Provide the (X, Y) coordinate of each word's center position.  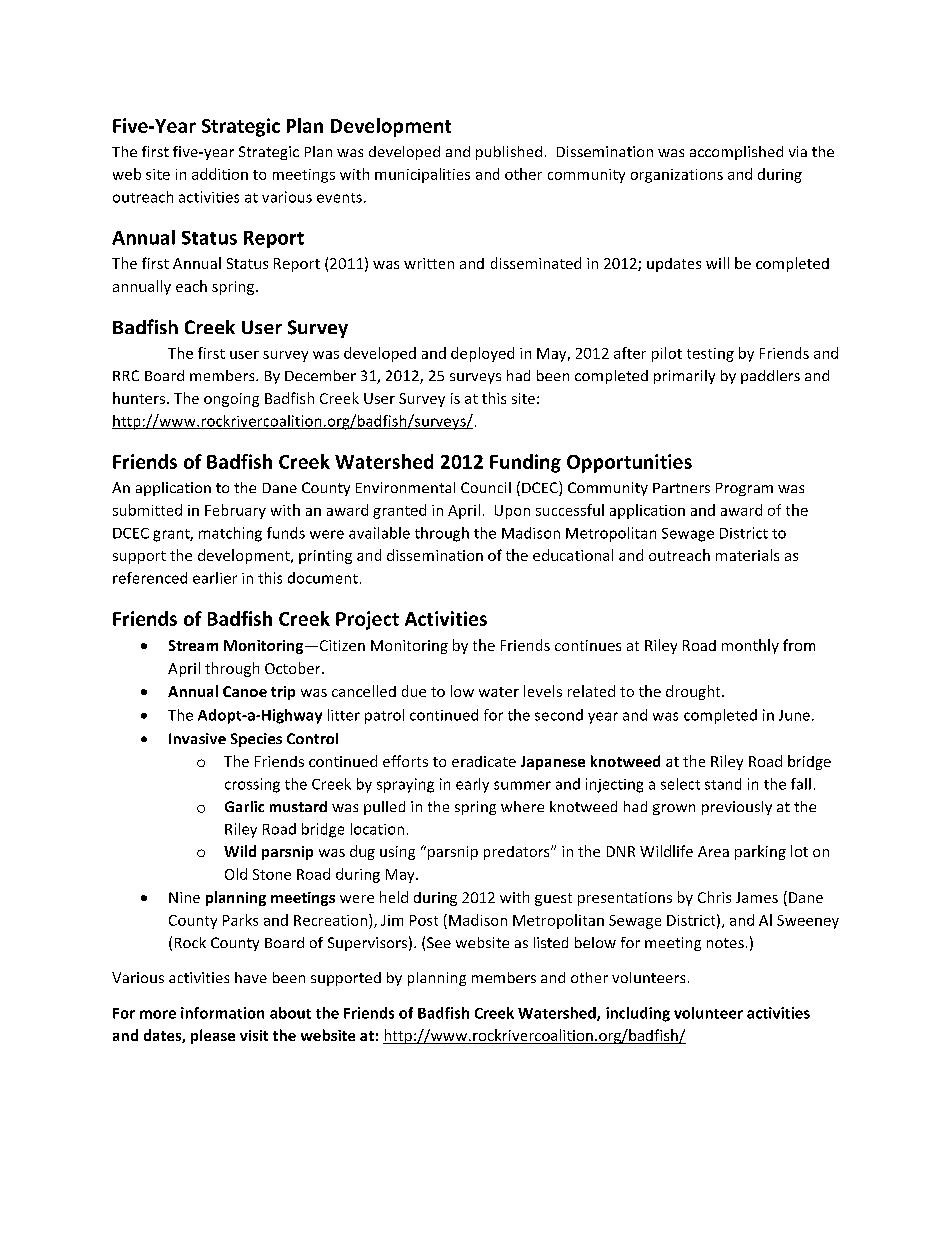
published (509, 153)
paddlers (770, 377)
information (222, 1013)
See (439, 942)
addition (220, 174)
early (472, 785)
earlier (215, 578)
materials (747, 555)
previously (737, 808)
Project (367, 620)
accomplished (736, 153)
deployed (482, 354)
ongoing (231, 400)
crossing (252, 785)
